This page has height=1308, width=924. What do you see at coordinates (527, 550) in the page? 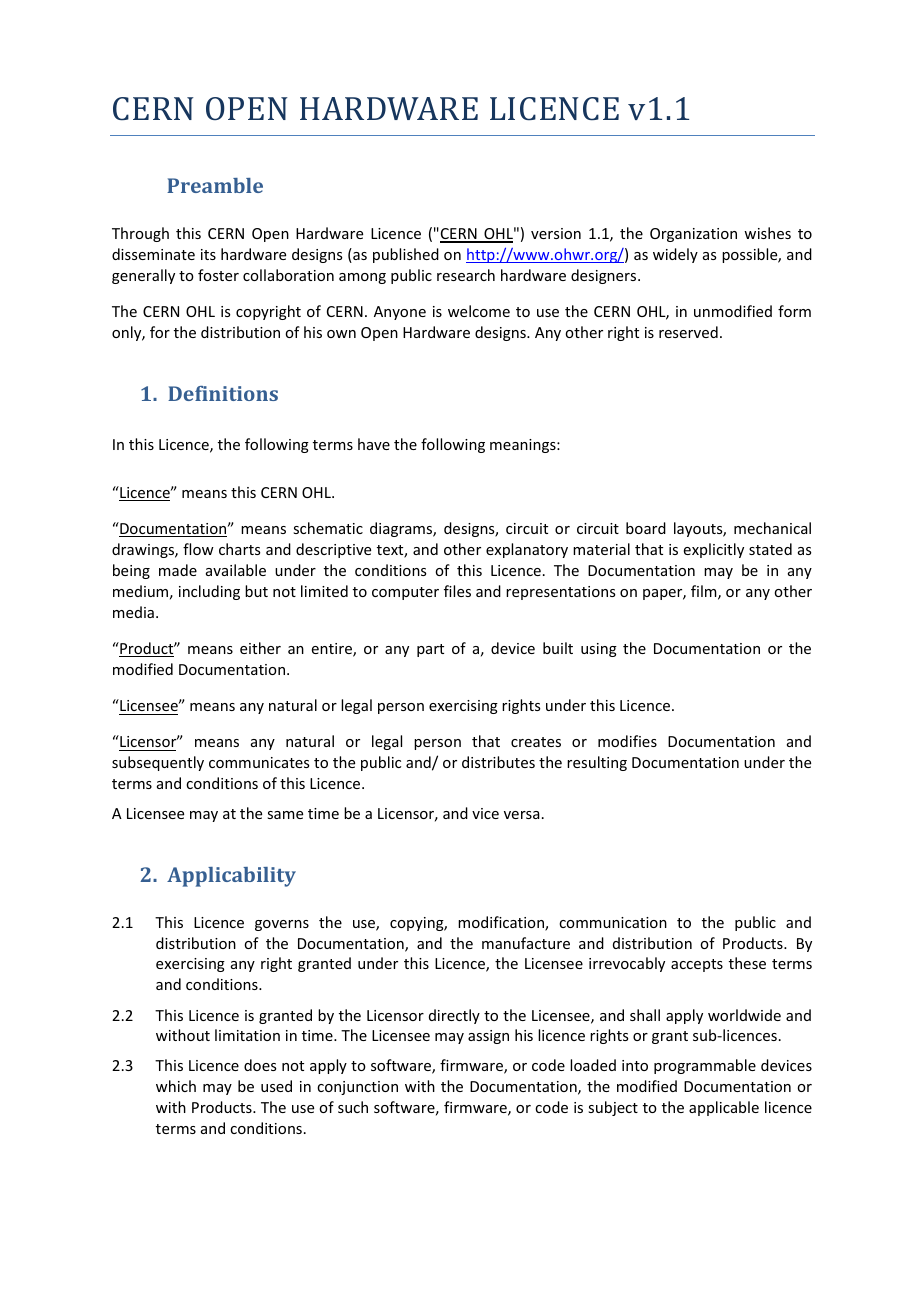
I see `explanatory` at bounding box center [527, 550].
